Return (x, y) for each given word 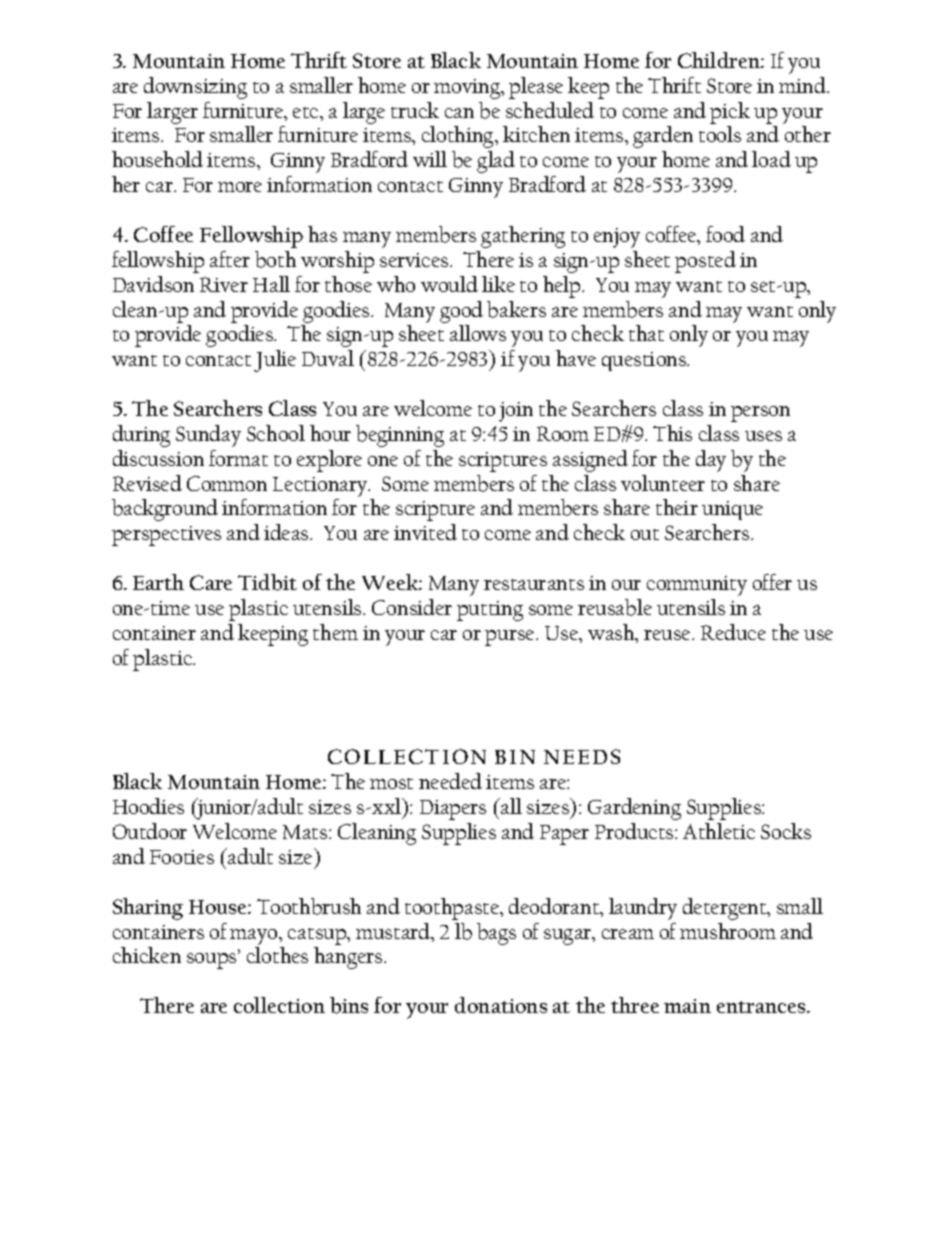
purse (511, 638)
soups (213, 961)
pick (730, 113)
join (516, 412)
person (760, 414)
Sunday (208, 436)
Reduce (733, 632)
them (335, 632)
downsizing (195, 88)
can (459, 113)
